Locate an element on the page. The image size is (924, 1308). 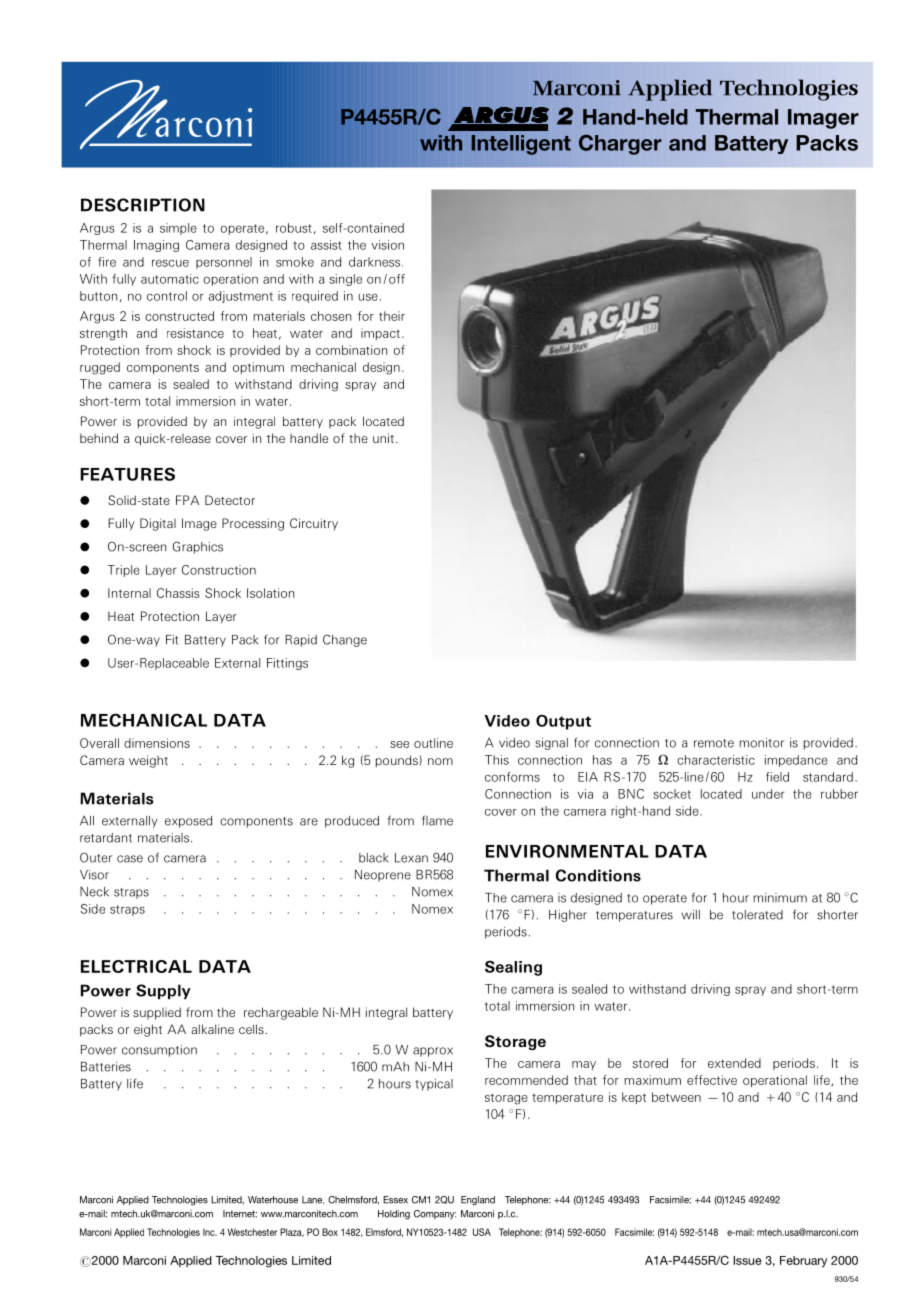
DESCRIPTION is located at coordinates (143, 205).
